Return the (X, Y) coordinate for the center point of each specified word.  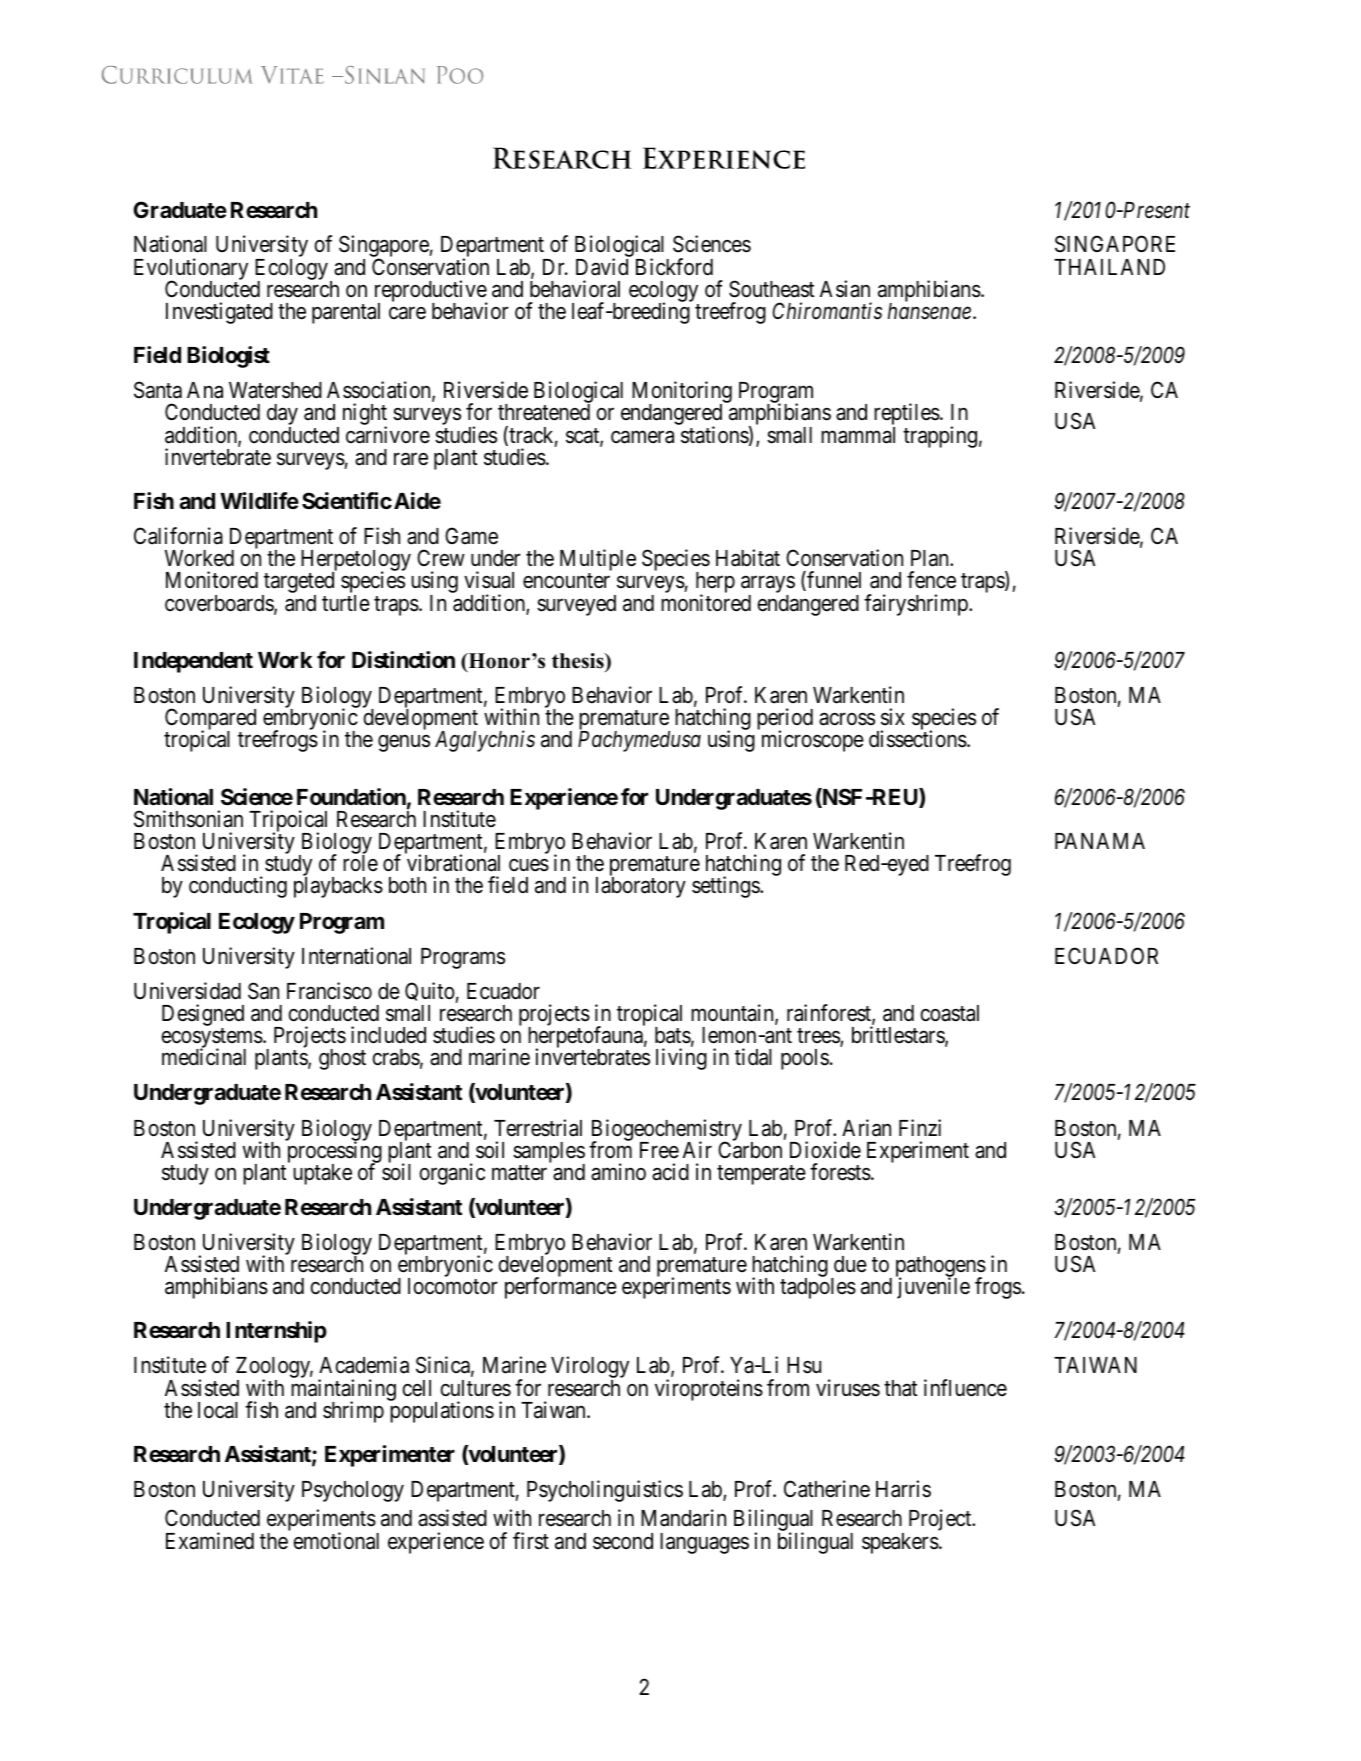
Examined (210, 1541)
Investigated (219, 313)
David (602, 267)
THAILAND (1109, 267)
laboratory (641, 887)
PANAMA (1100, 841)
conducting (238, 887)
